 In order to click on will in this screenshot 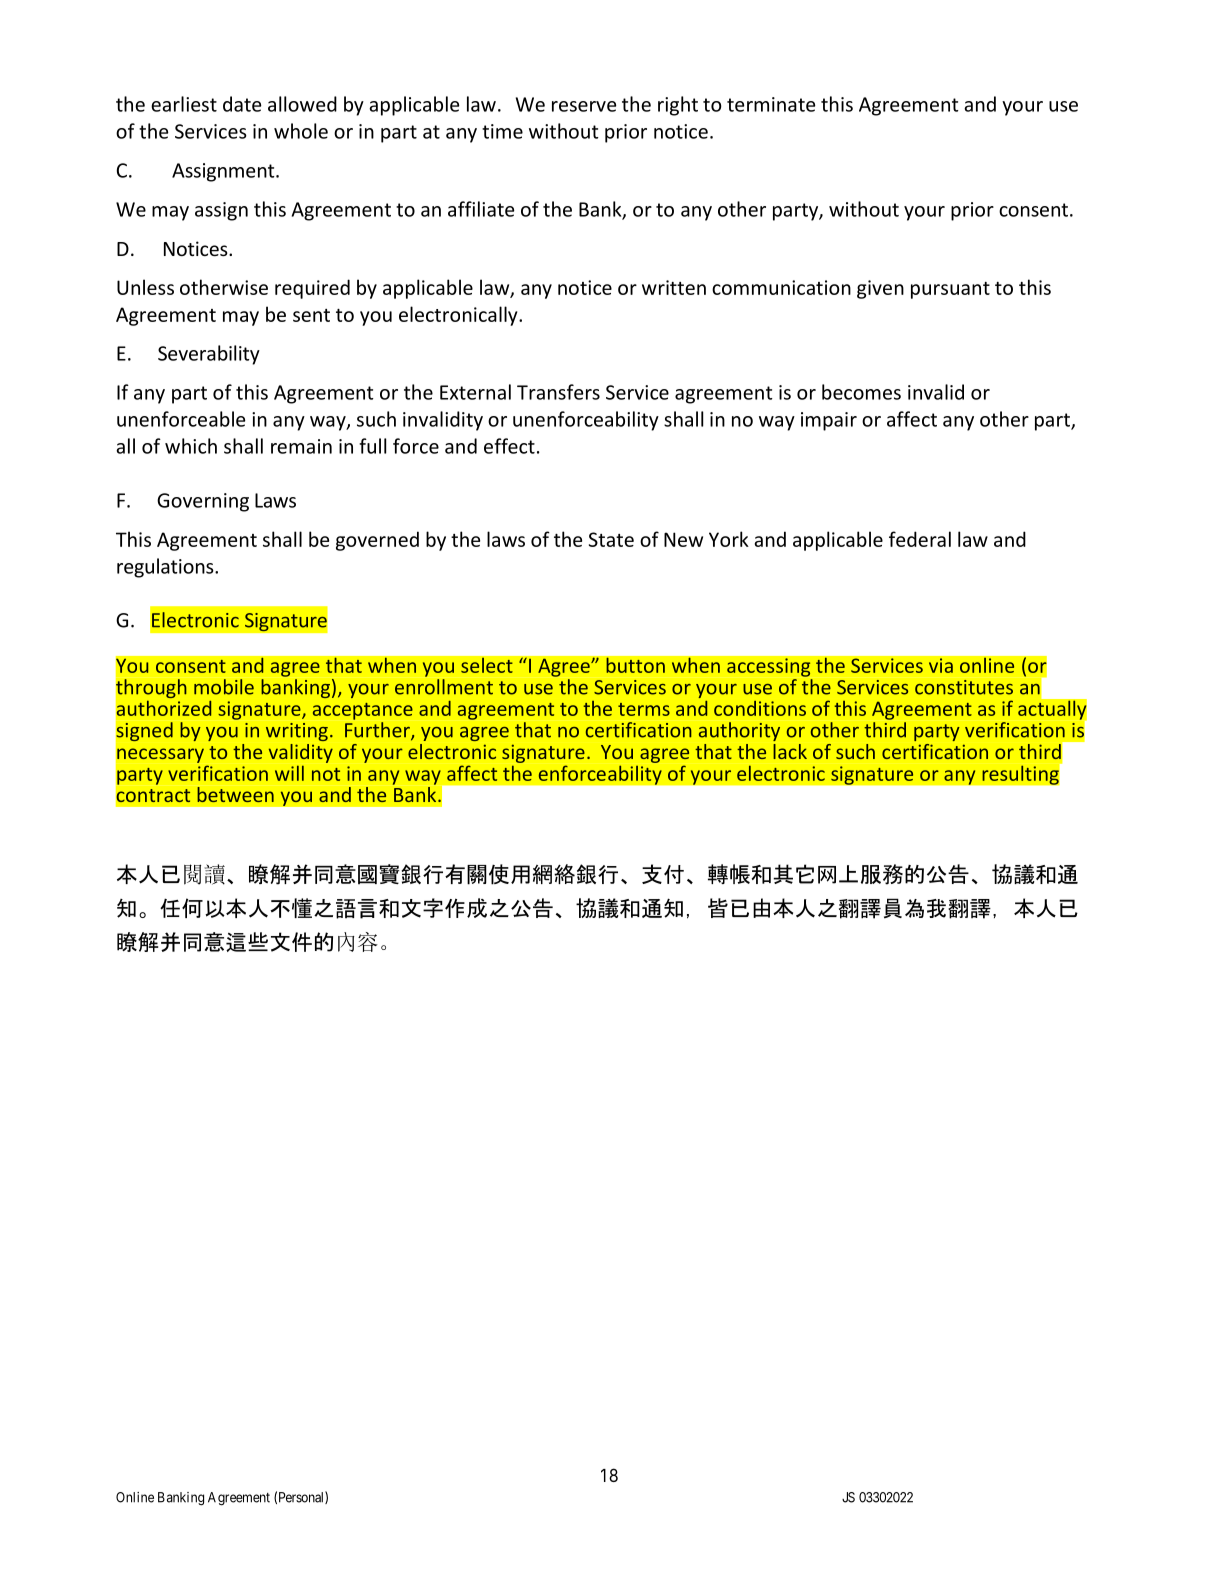, I will do `click(289, 773)`.
